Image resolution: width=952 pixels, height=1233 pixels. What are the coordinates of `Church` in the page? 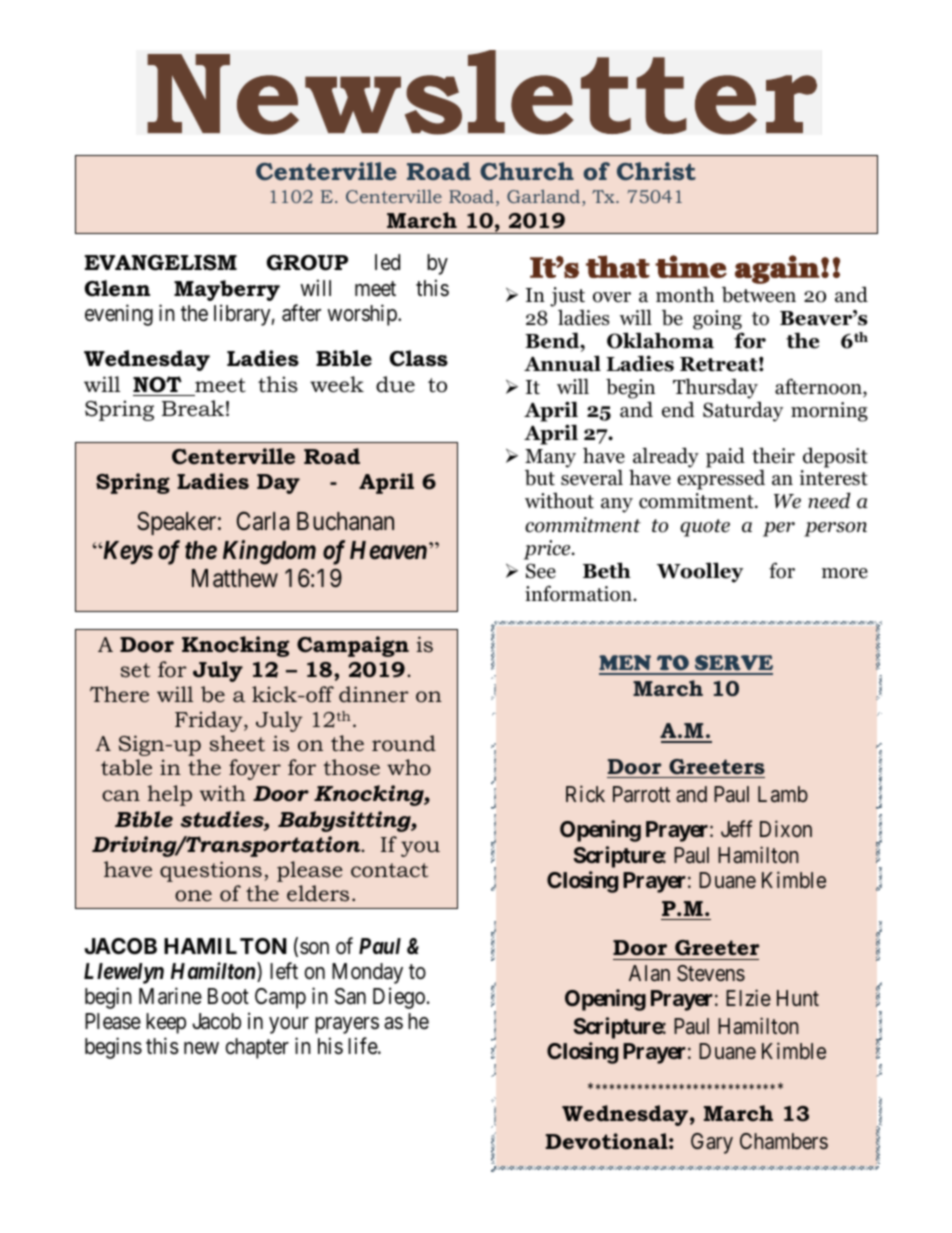 It's located at (527, 171).
